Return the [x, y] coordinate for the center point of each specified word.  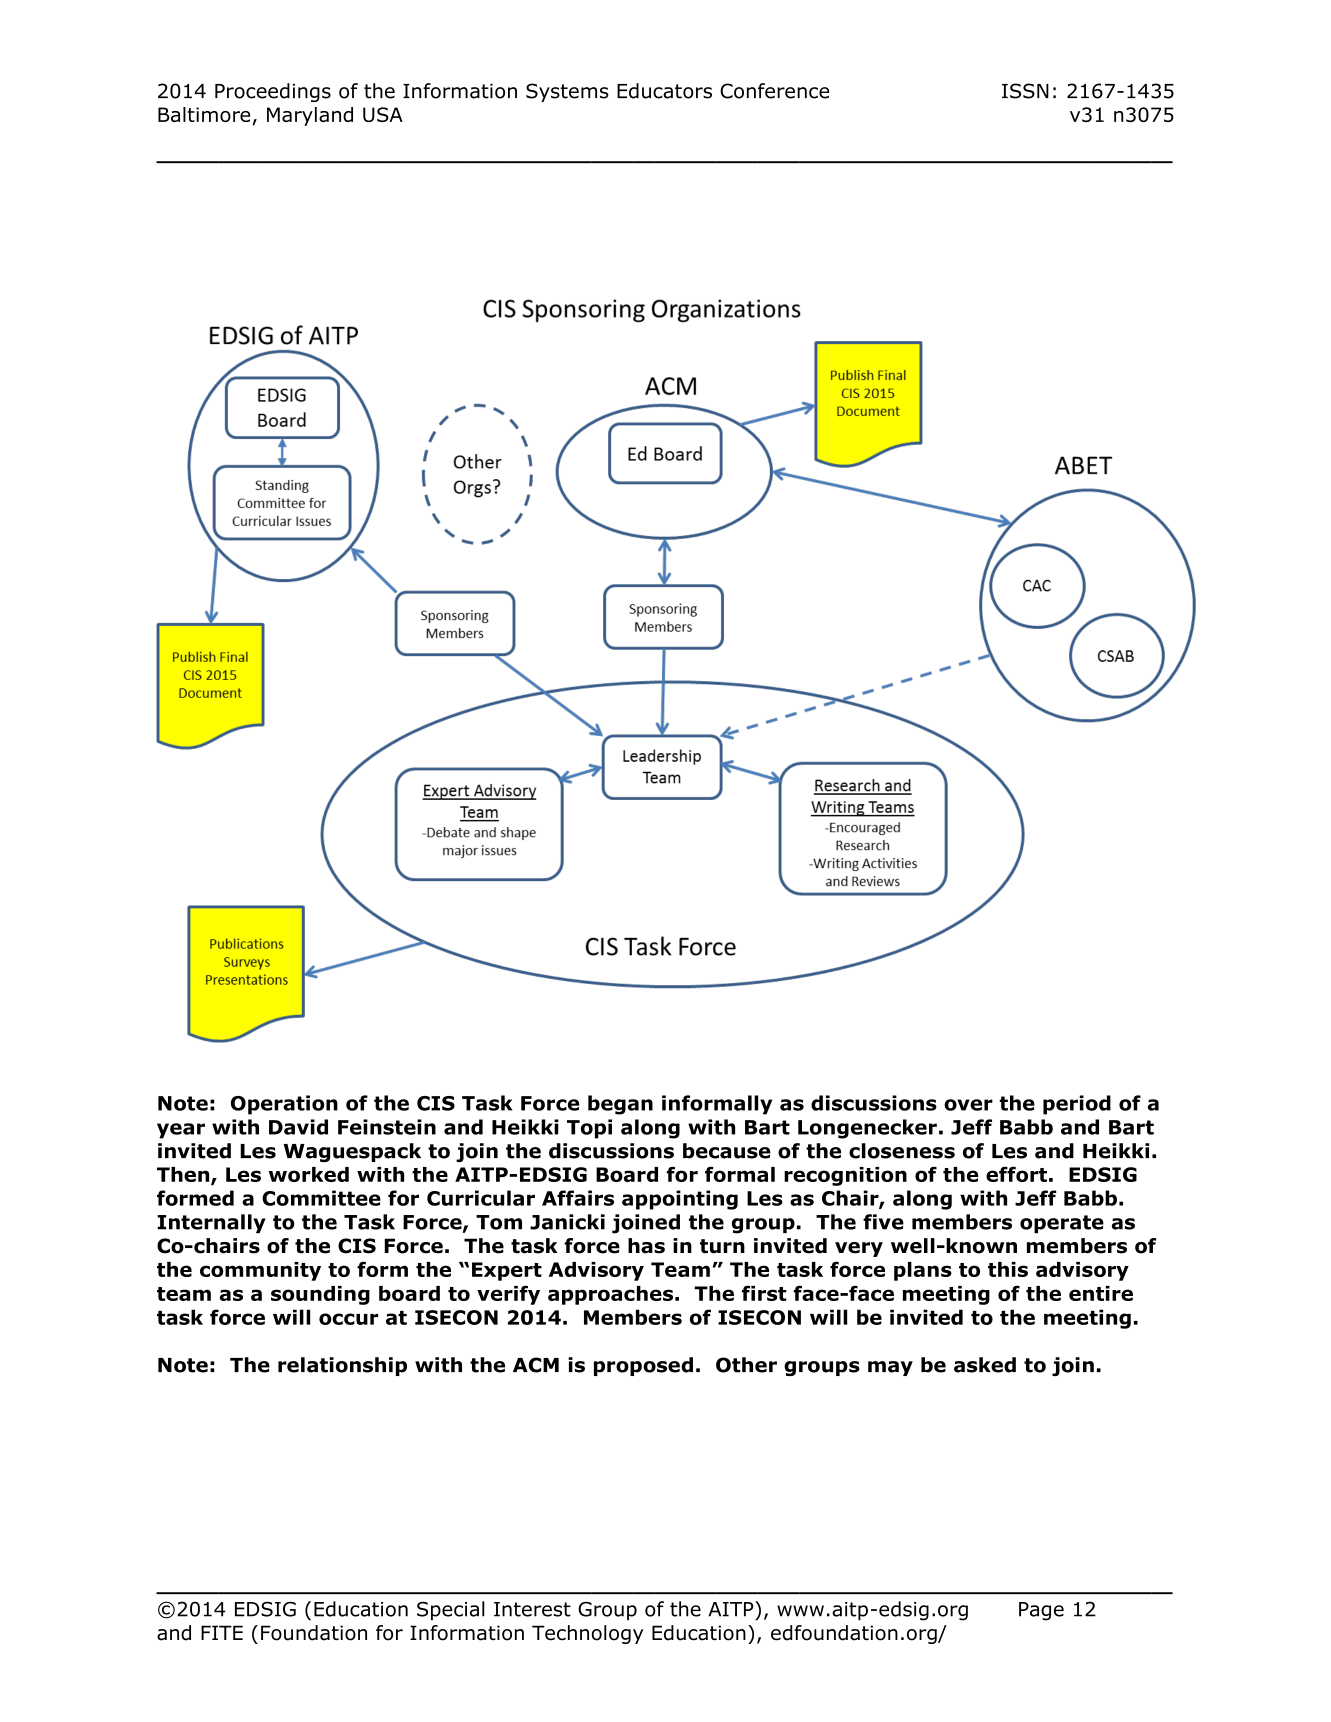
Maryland [310, 116]
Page [1041, 1611]
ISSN [1025, 91]
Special [451, 1610]
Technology [587, 1634]
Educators [664, 91]
